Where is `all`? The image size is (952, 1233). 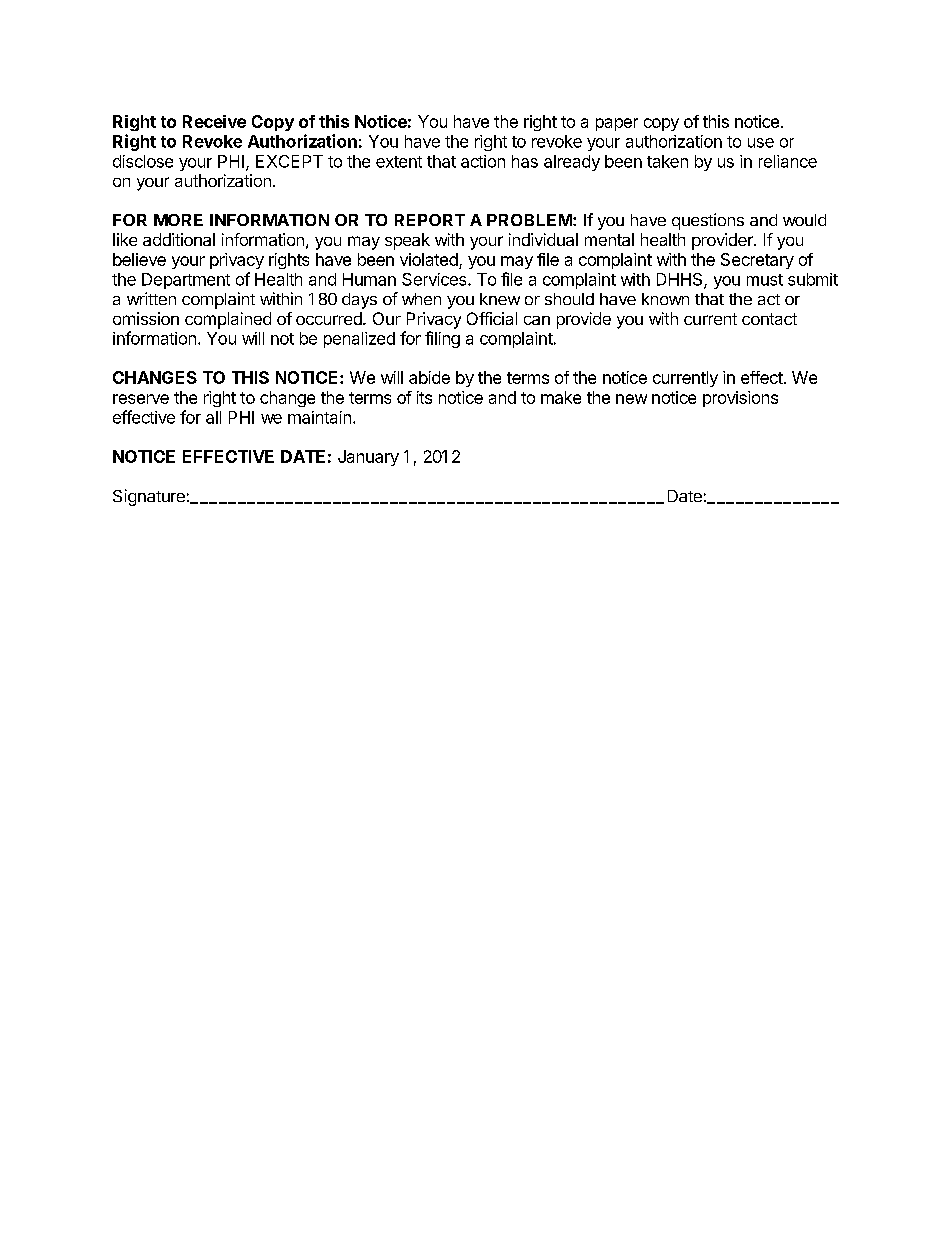
all is located at coordinates (213, 417).
